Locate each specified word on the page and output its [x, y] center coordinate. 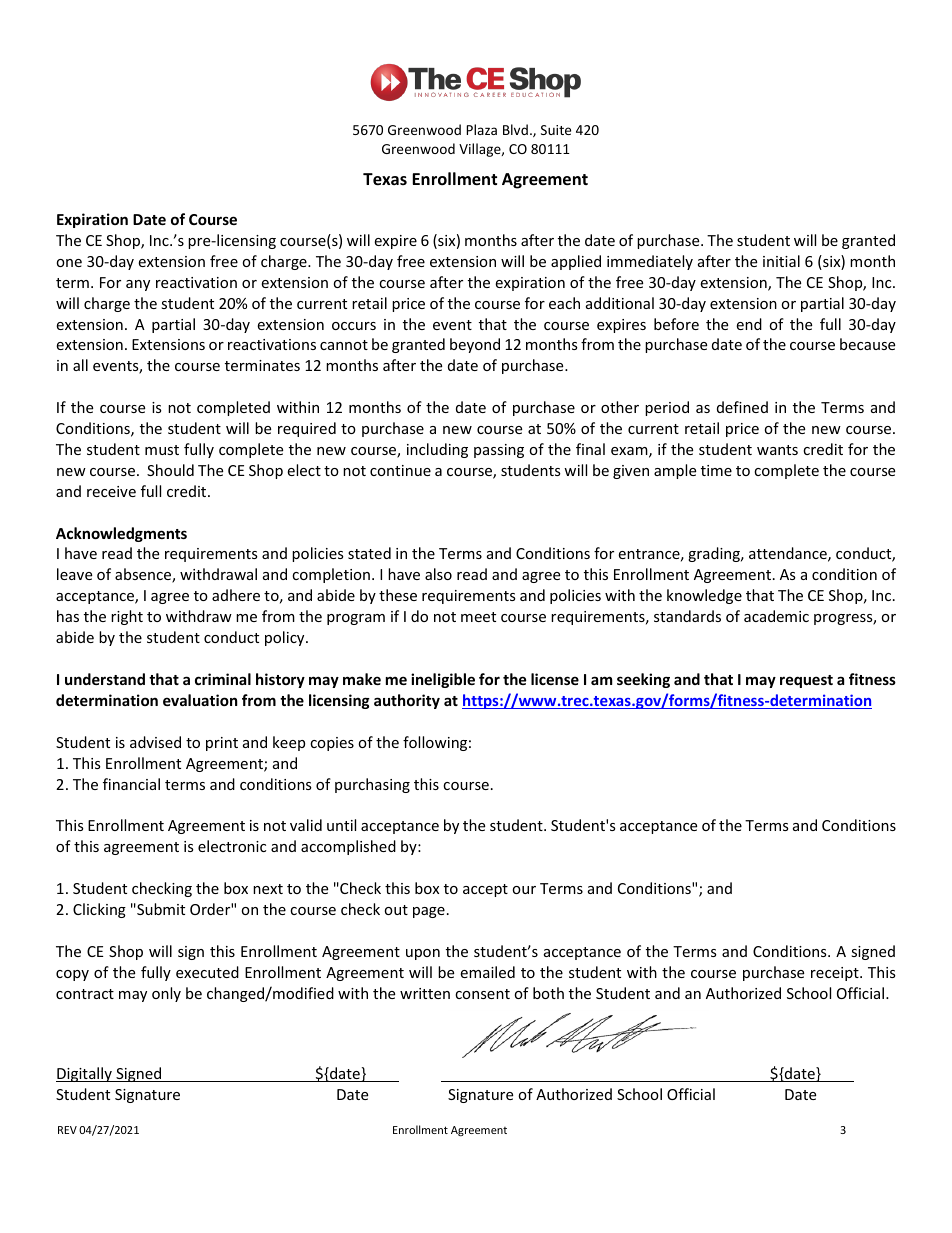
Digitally [85, 1074]
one [69, 263]
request [806, 681]
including [437, 450]
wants [777, 450]
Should [170, 470]
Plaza [481, 129]
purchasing [372, 785]
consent [482, 994]
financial [131, 784]
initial [781, 261]
